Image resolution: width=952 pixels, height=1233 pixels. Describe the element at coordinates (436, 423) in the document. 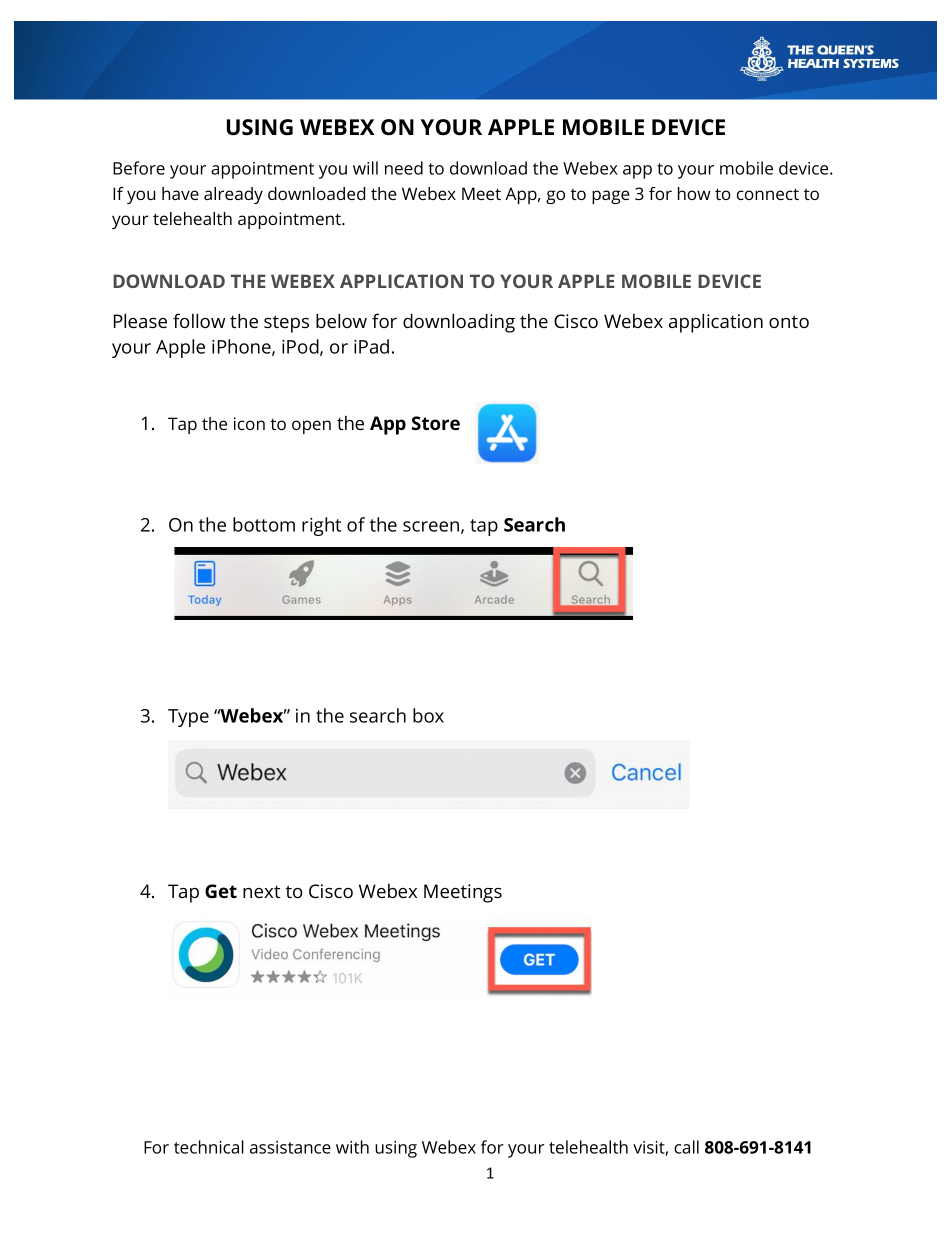

I see `Store` at that location.
